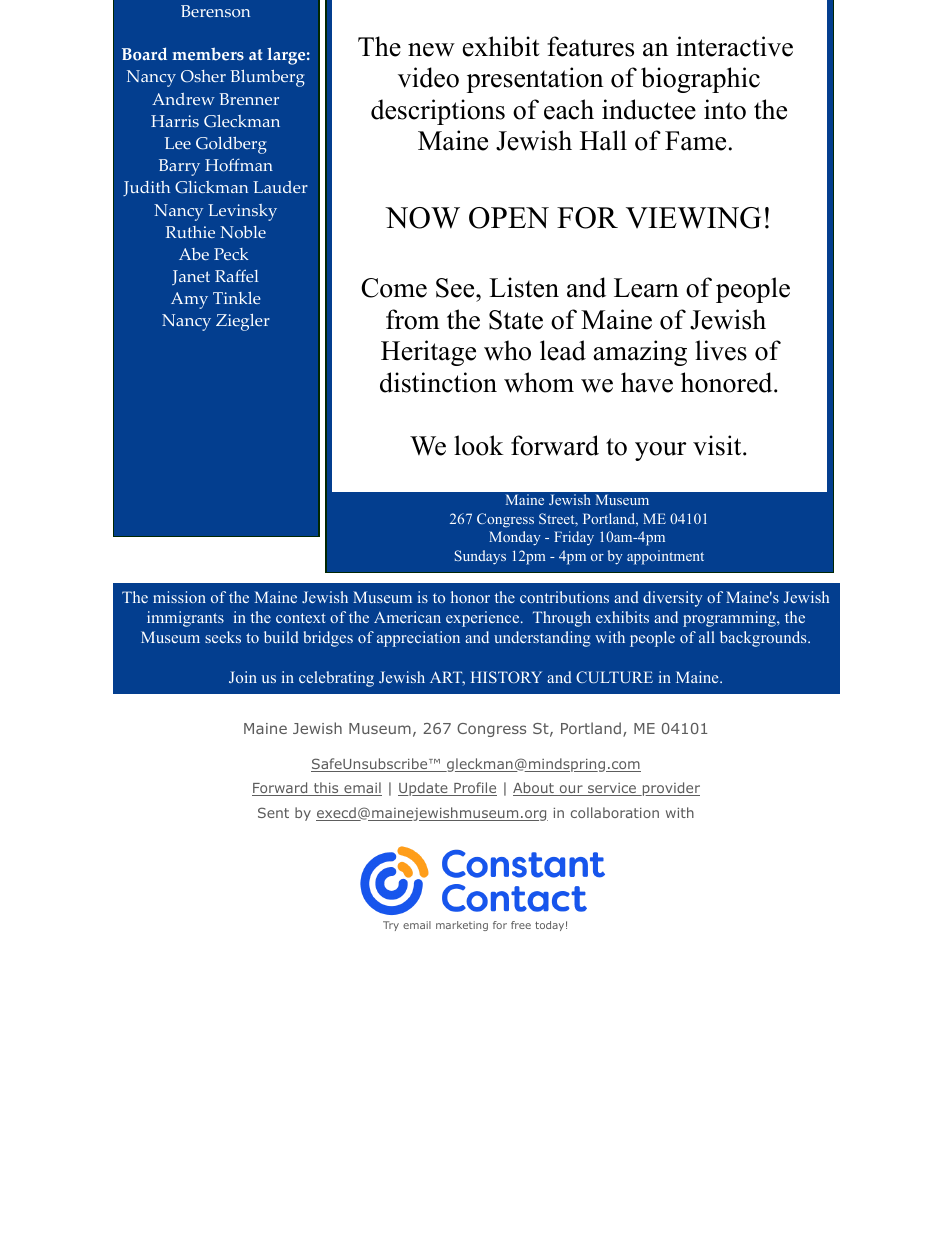 This screenshot has height=1233, width=952. Describe the element at coordinates (243, 322) in the screenshot. I see `Ziegler` at that location.
